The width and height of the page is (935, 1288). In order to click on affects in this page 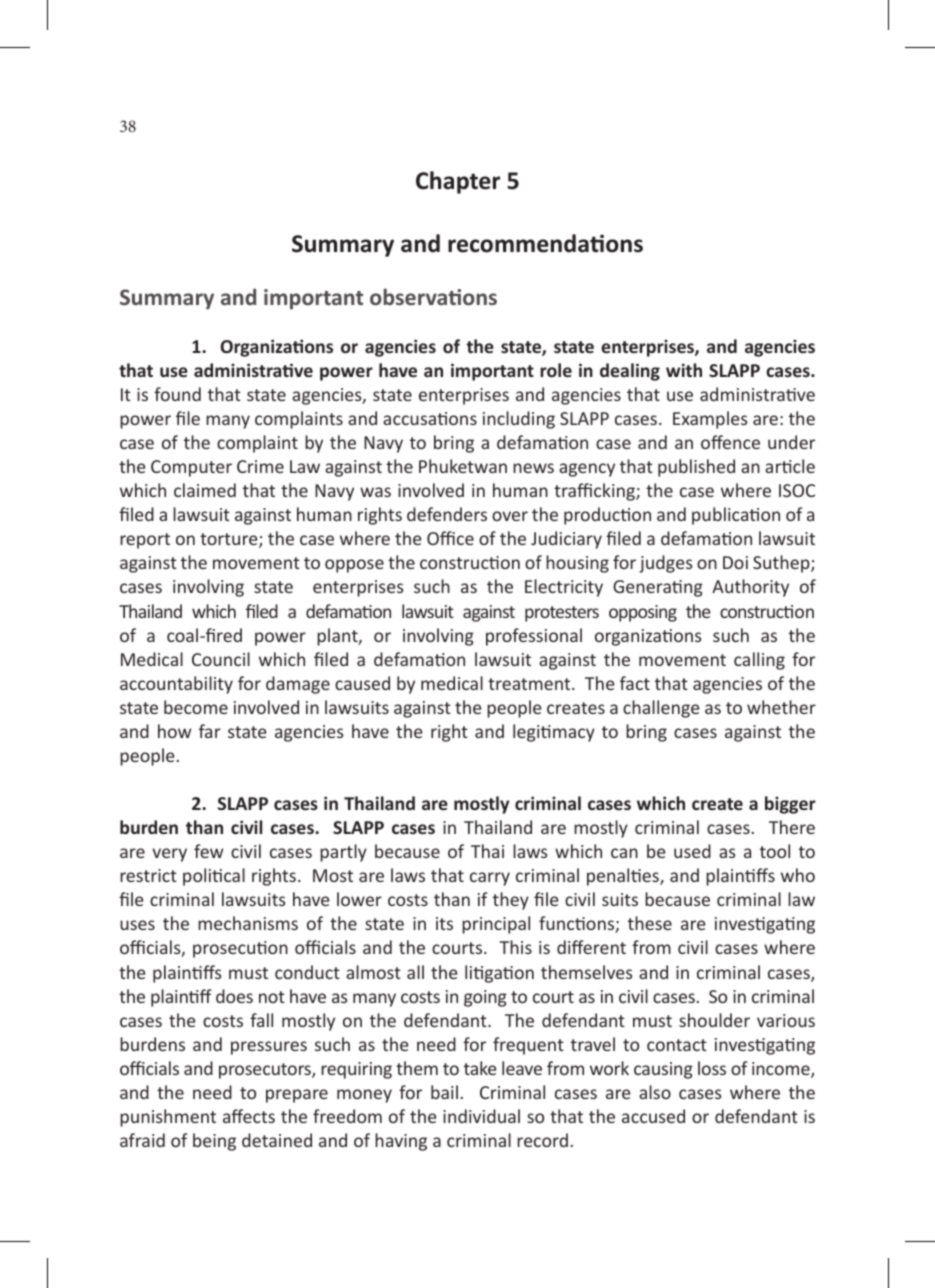, I will do `click(249, 1116)`.
